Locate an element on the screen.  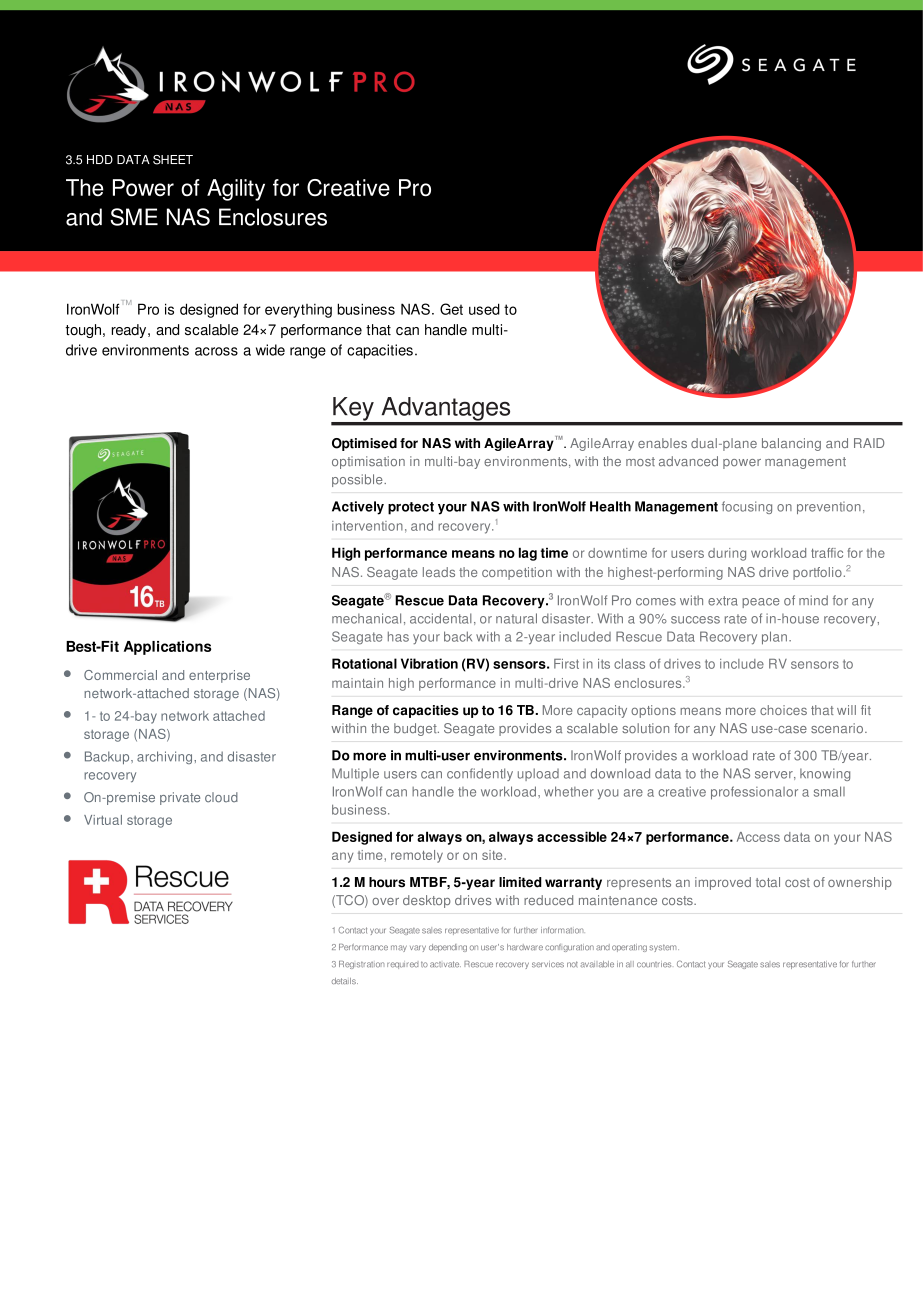
SHEET is located at coordinates (173, 160).
